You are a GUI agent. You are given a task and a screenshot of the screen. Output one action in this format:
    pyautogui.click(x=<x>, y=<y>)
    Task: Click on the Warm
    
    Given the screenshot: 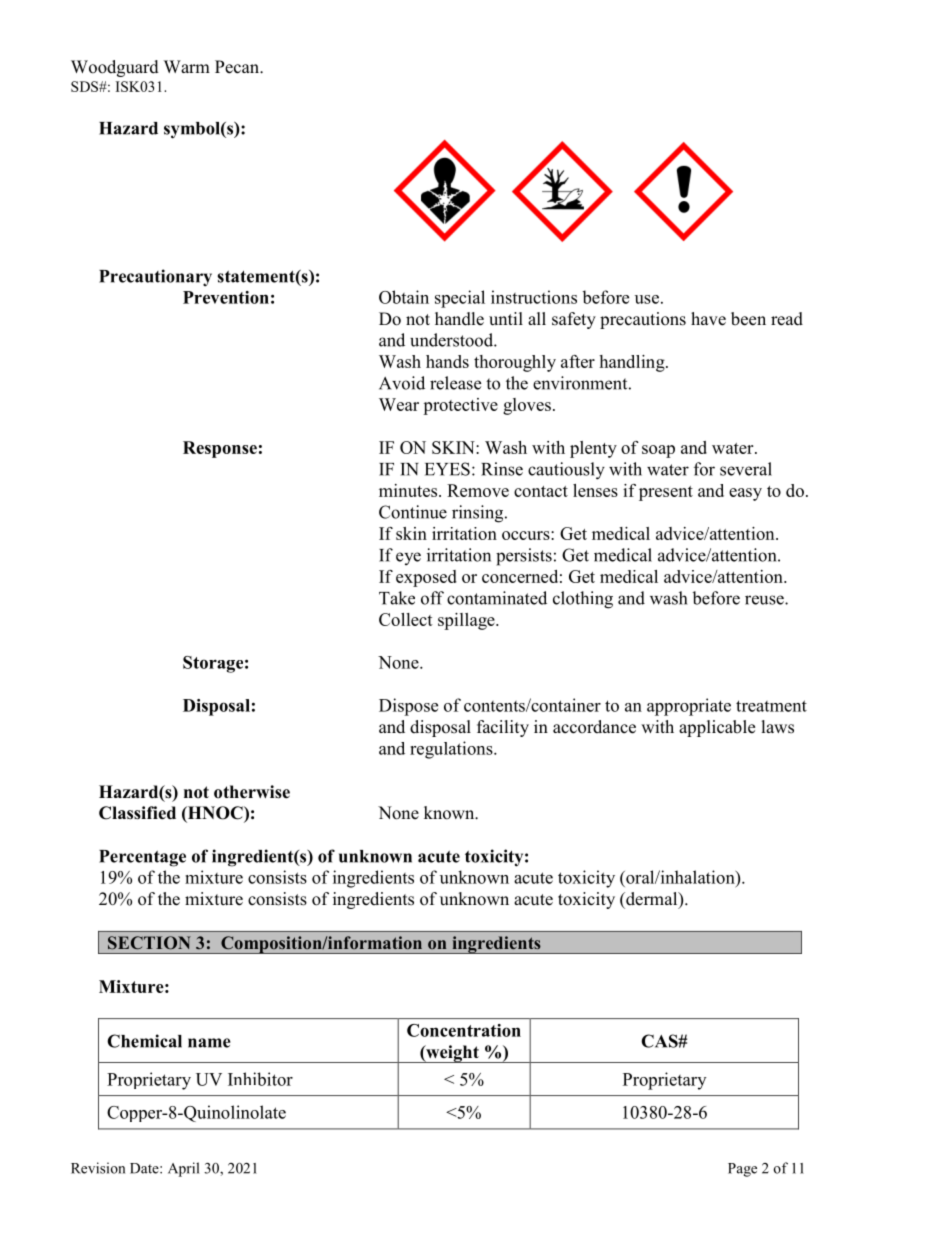 What is the action you would take?
    pyautogui.click(x=187, y=66)
